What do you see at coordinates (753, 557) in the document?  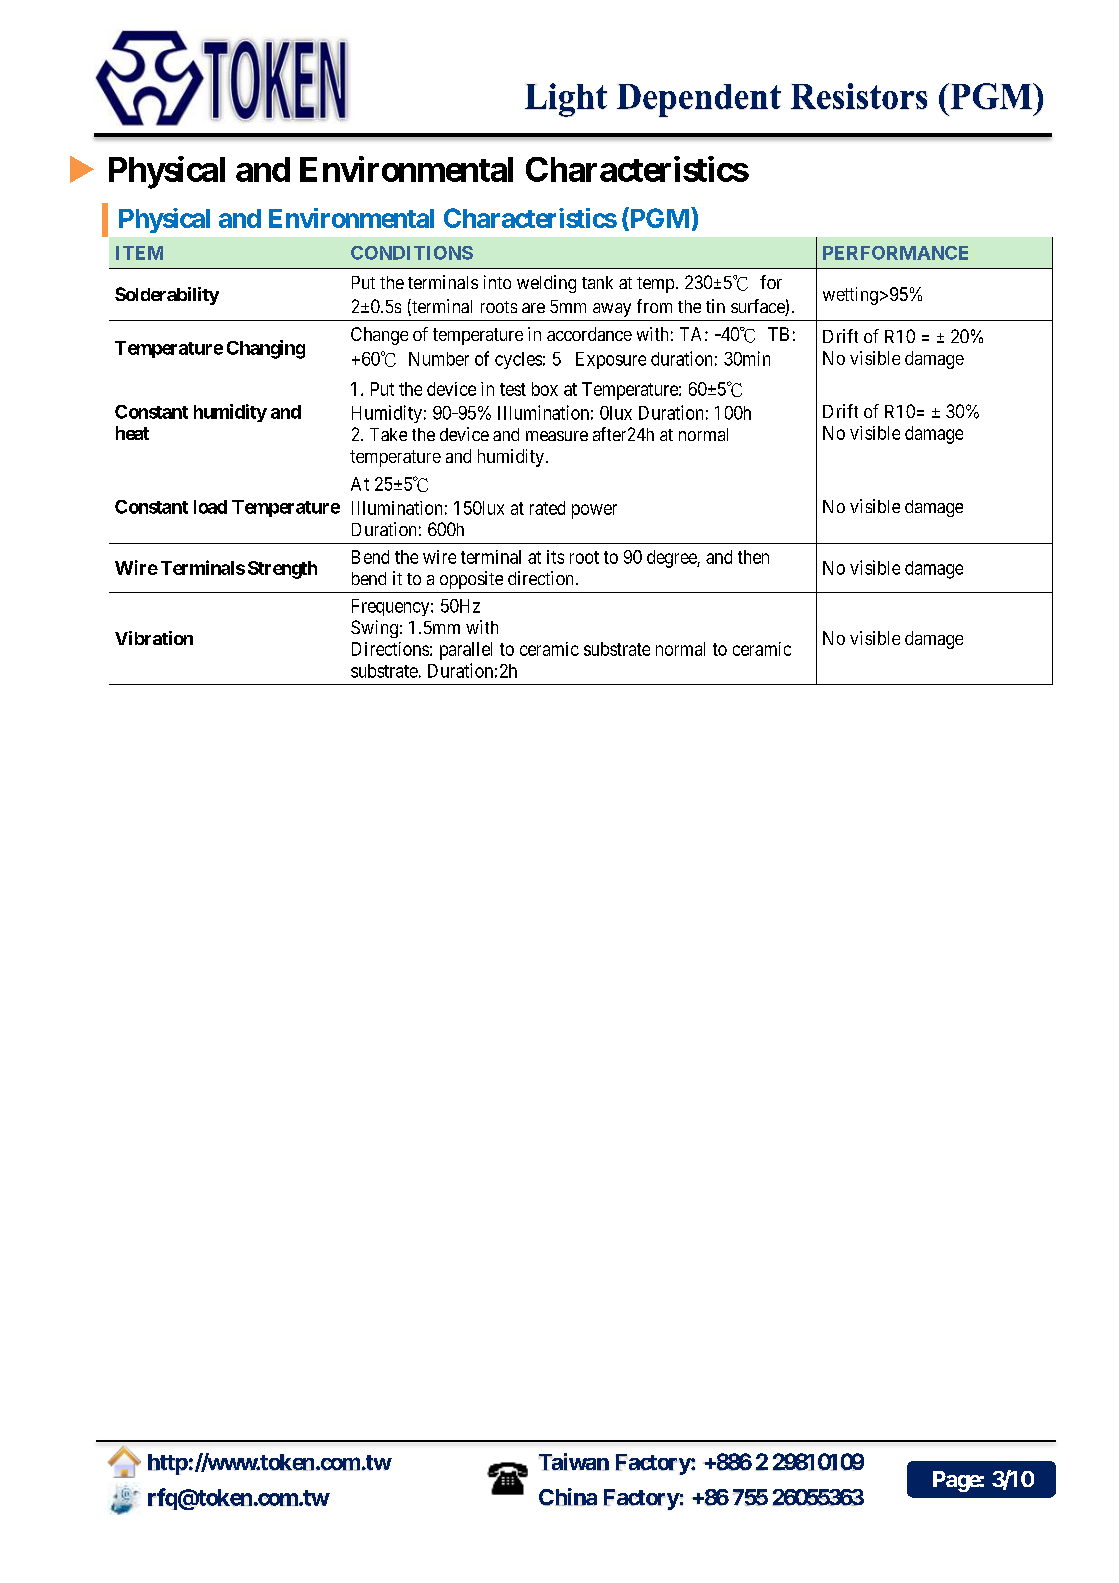 I see `then` at bounding box center [753, 557].
